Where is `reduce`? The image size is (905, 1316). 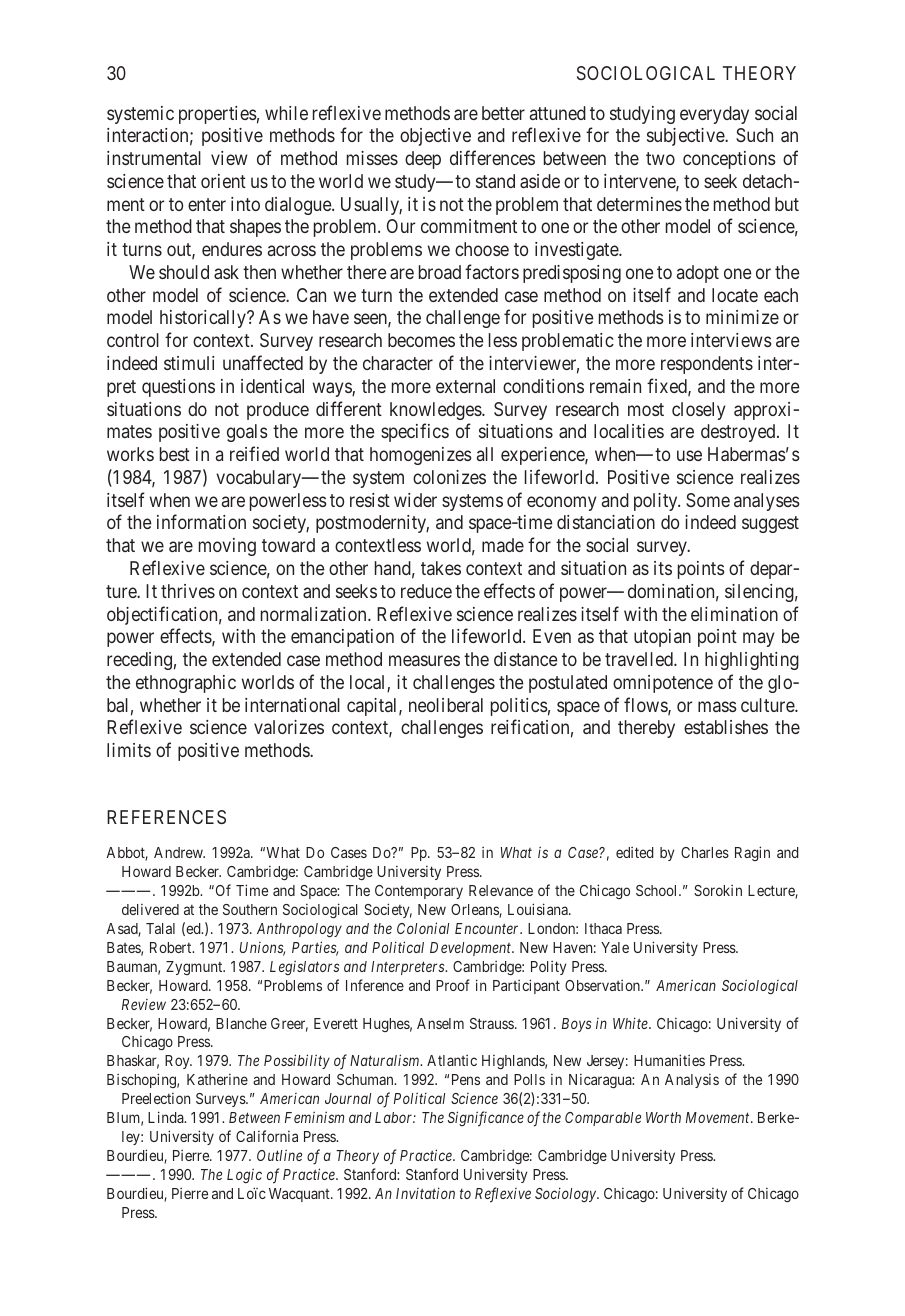
reduce is located at coordinates (426, 591).
